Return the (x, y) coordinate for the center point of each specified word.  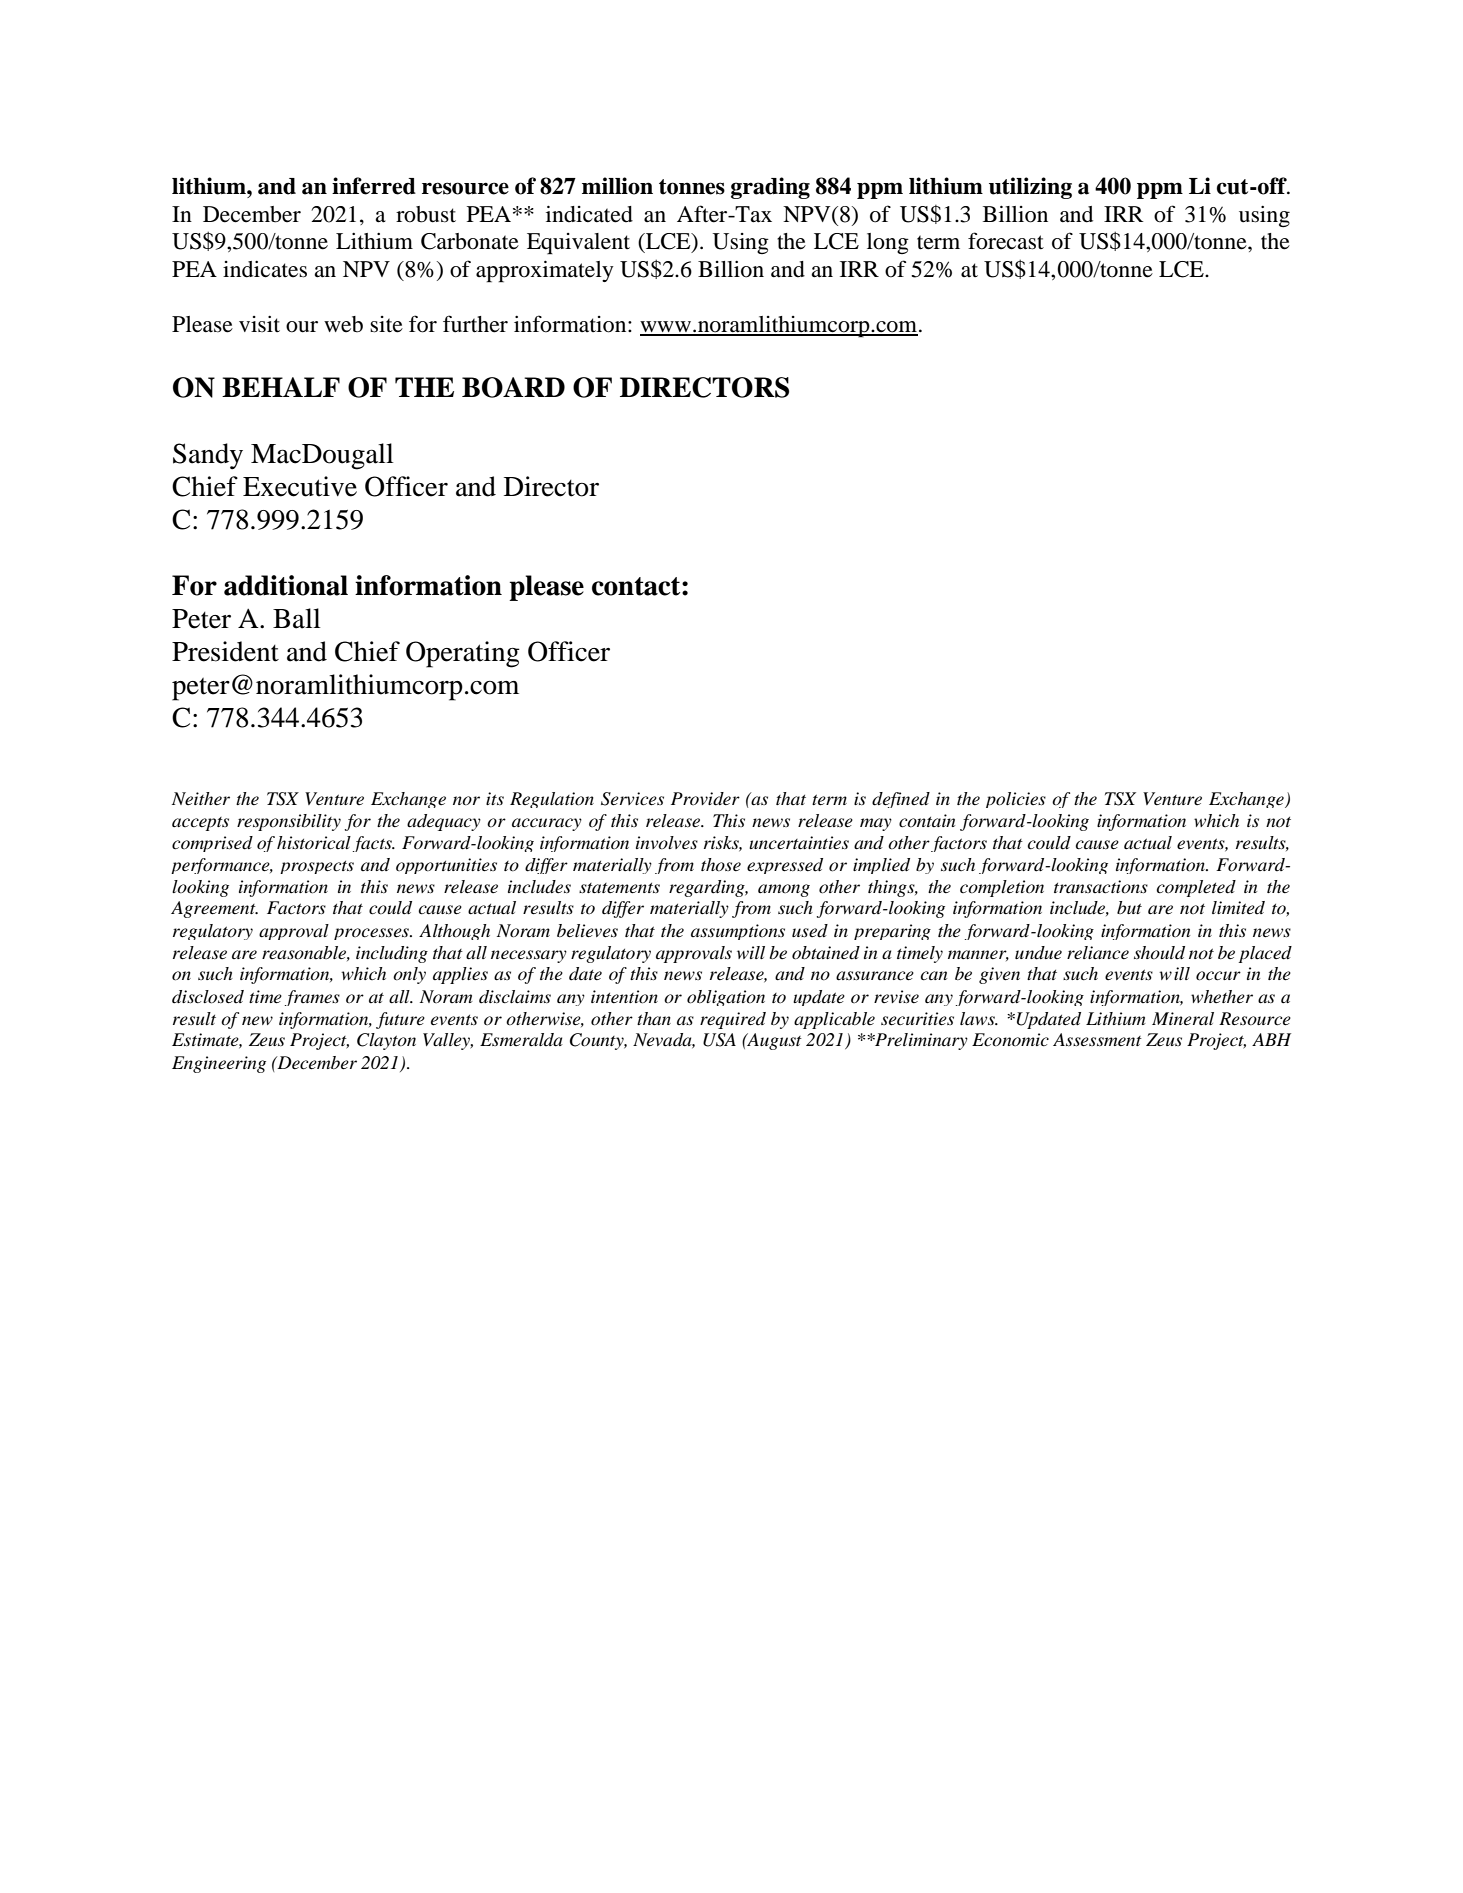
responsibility (289, 822)
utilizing (1030, 188)
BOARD (513, 387)
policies (1016, 800)
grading (770, 188)
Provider (705, 799)
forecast (1006, 241)
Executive (300, 486)
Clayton (386, 1041)
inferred (374, 186)
